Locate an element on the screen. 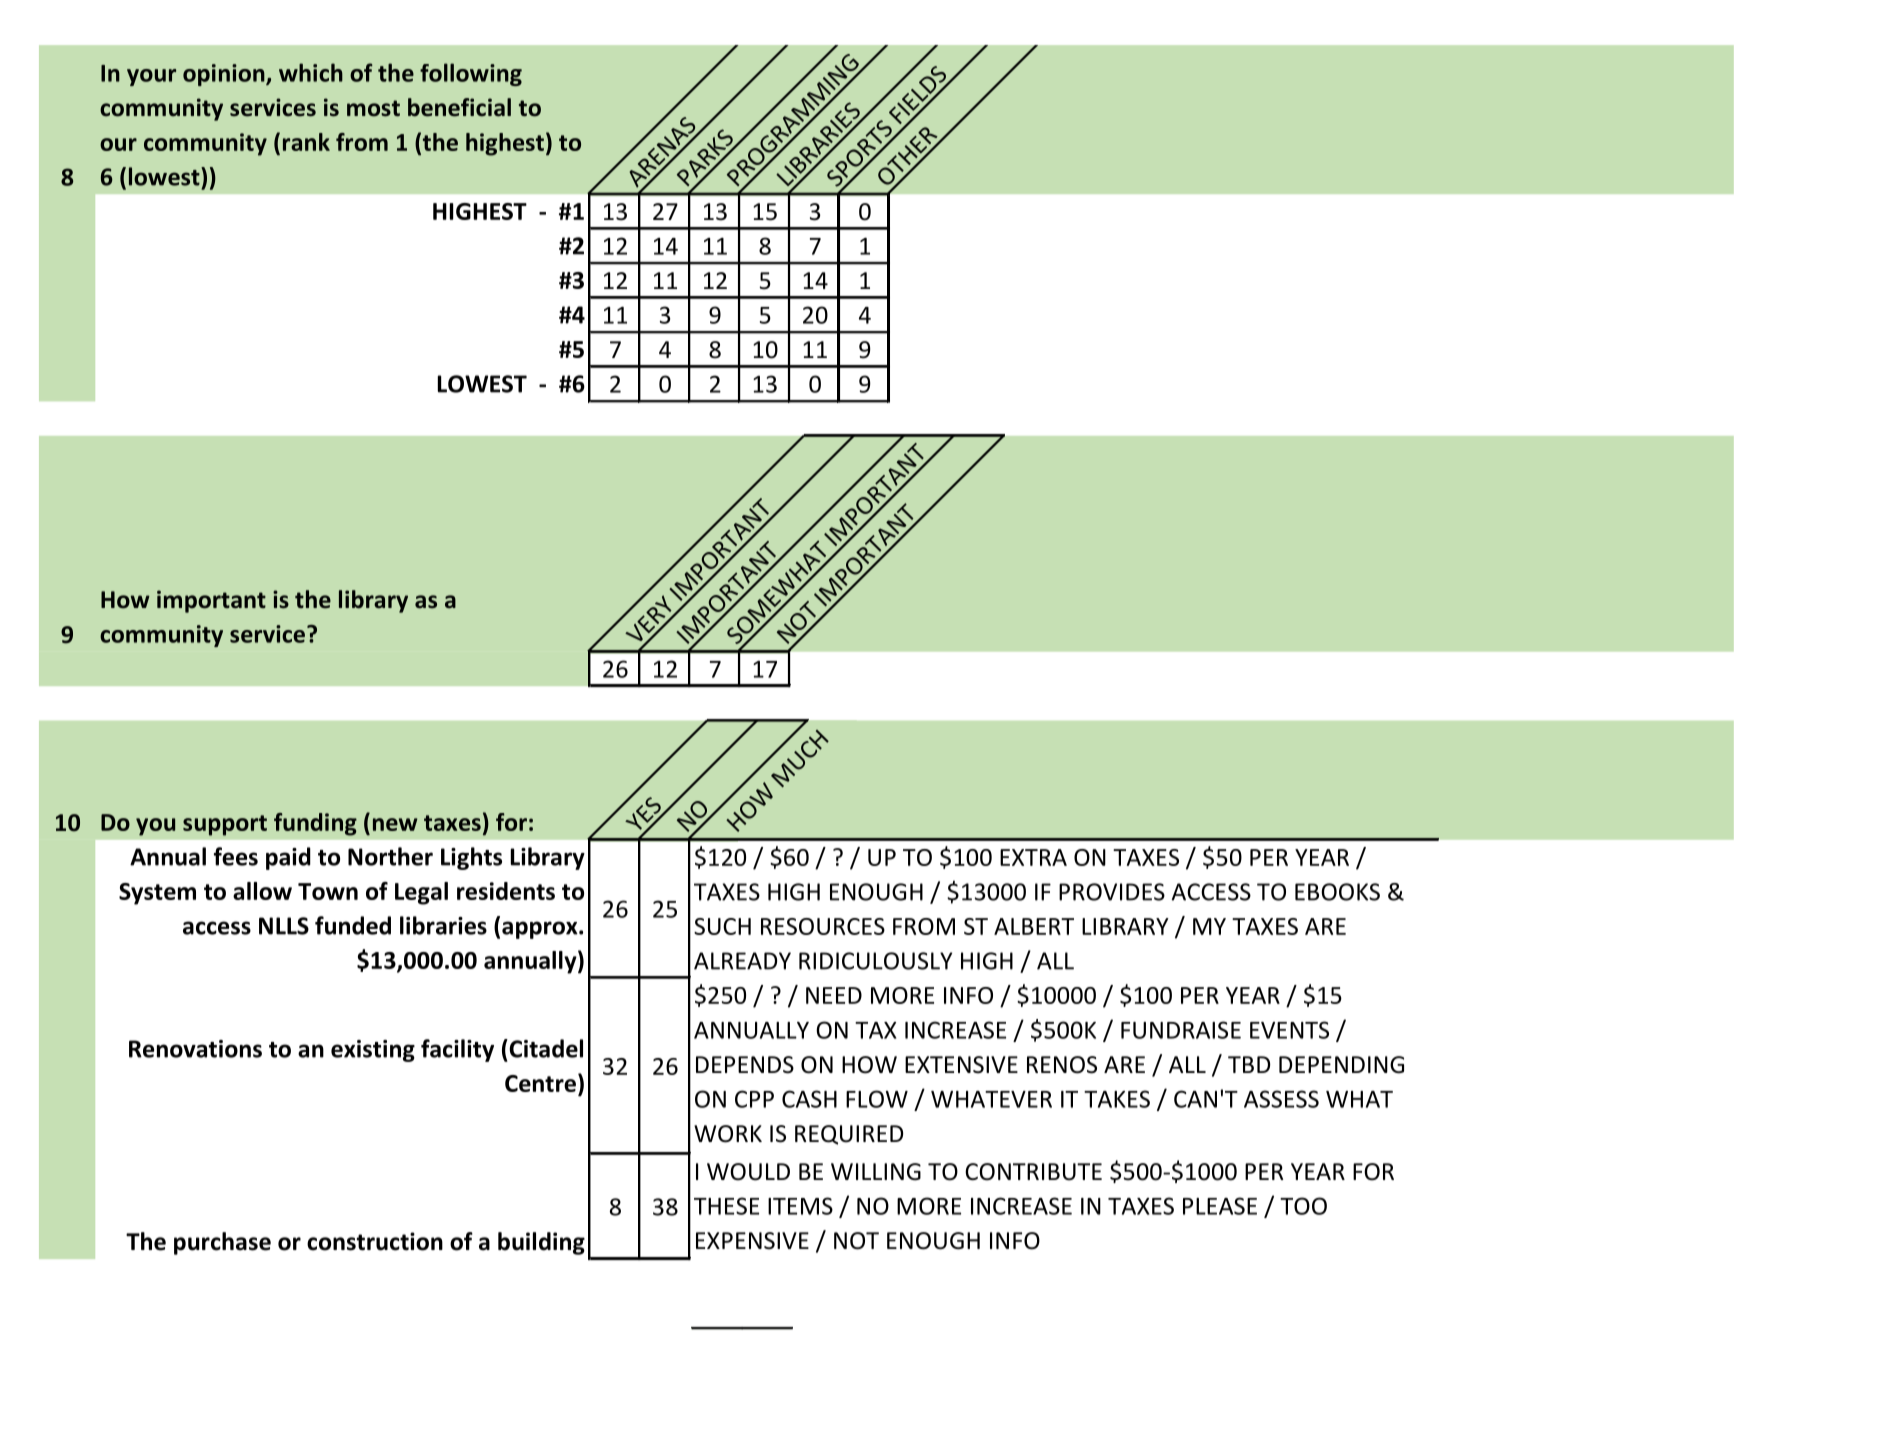  funded is located at coordinates (353, 925).
